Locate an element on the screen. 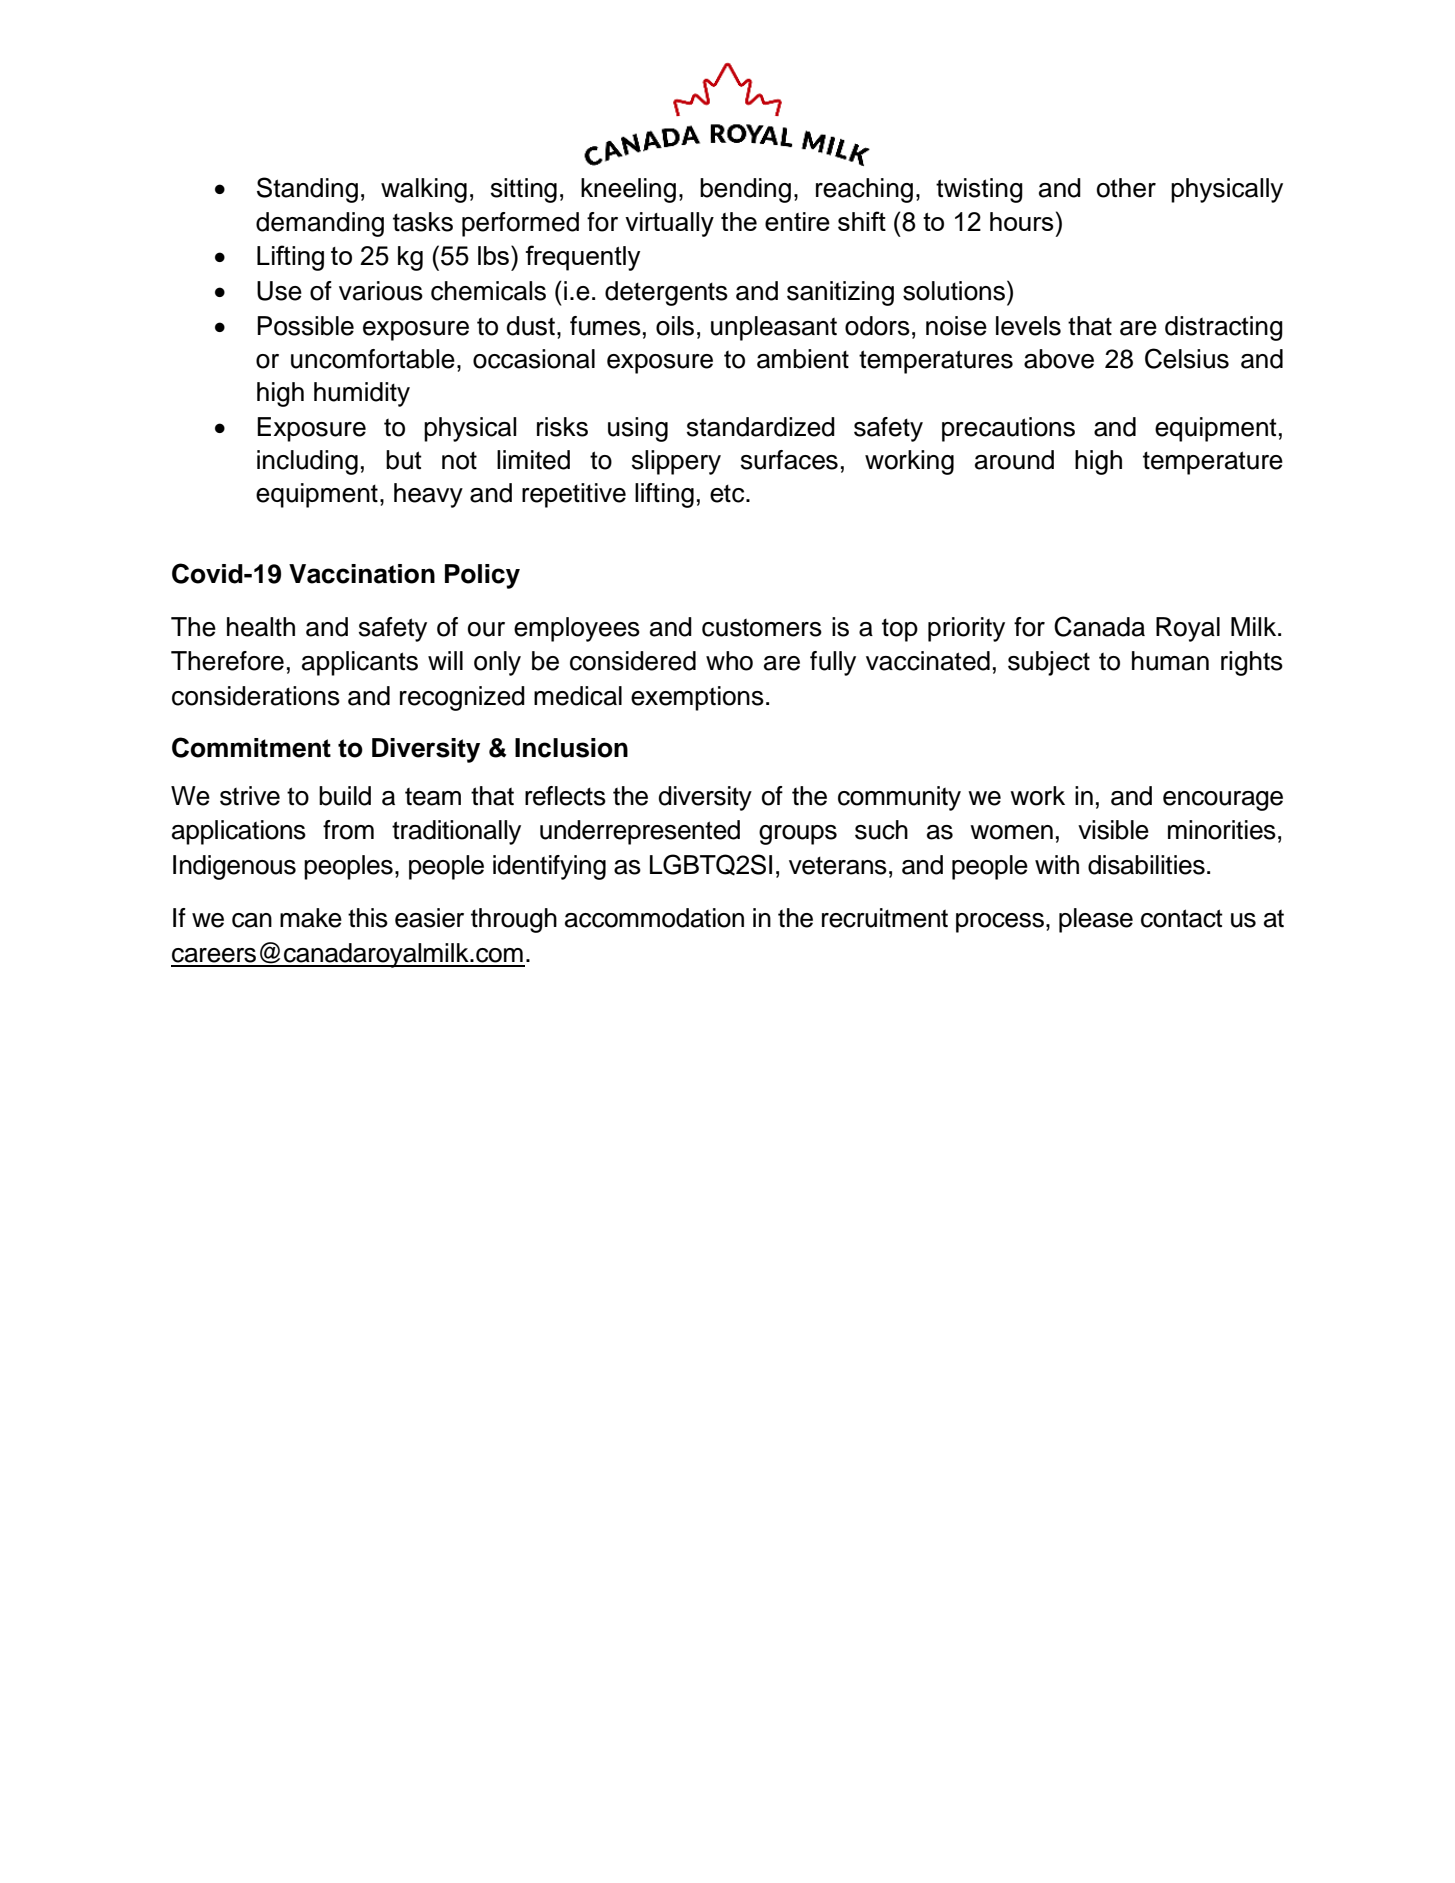 The height and width of the screenshot is (1883, 1455). bending is located at coordinates (745, 190).
